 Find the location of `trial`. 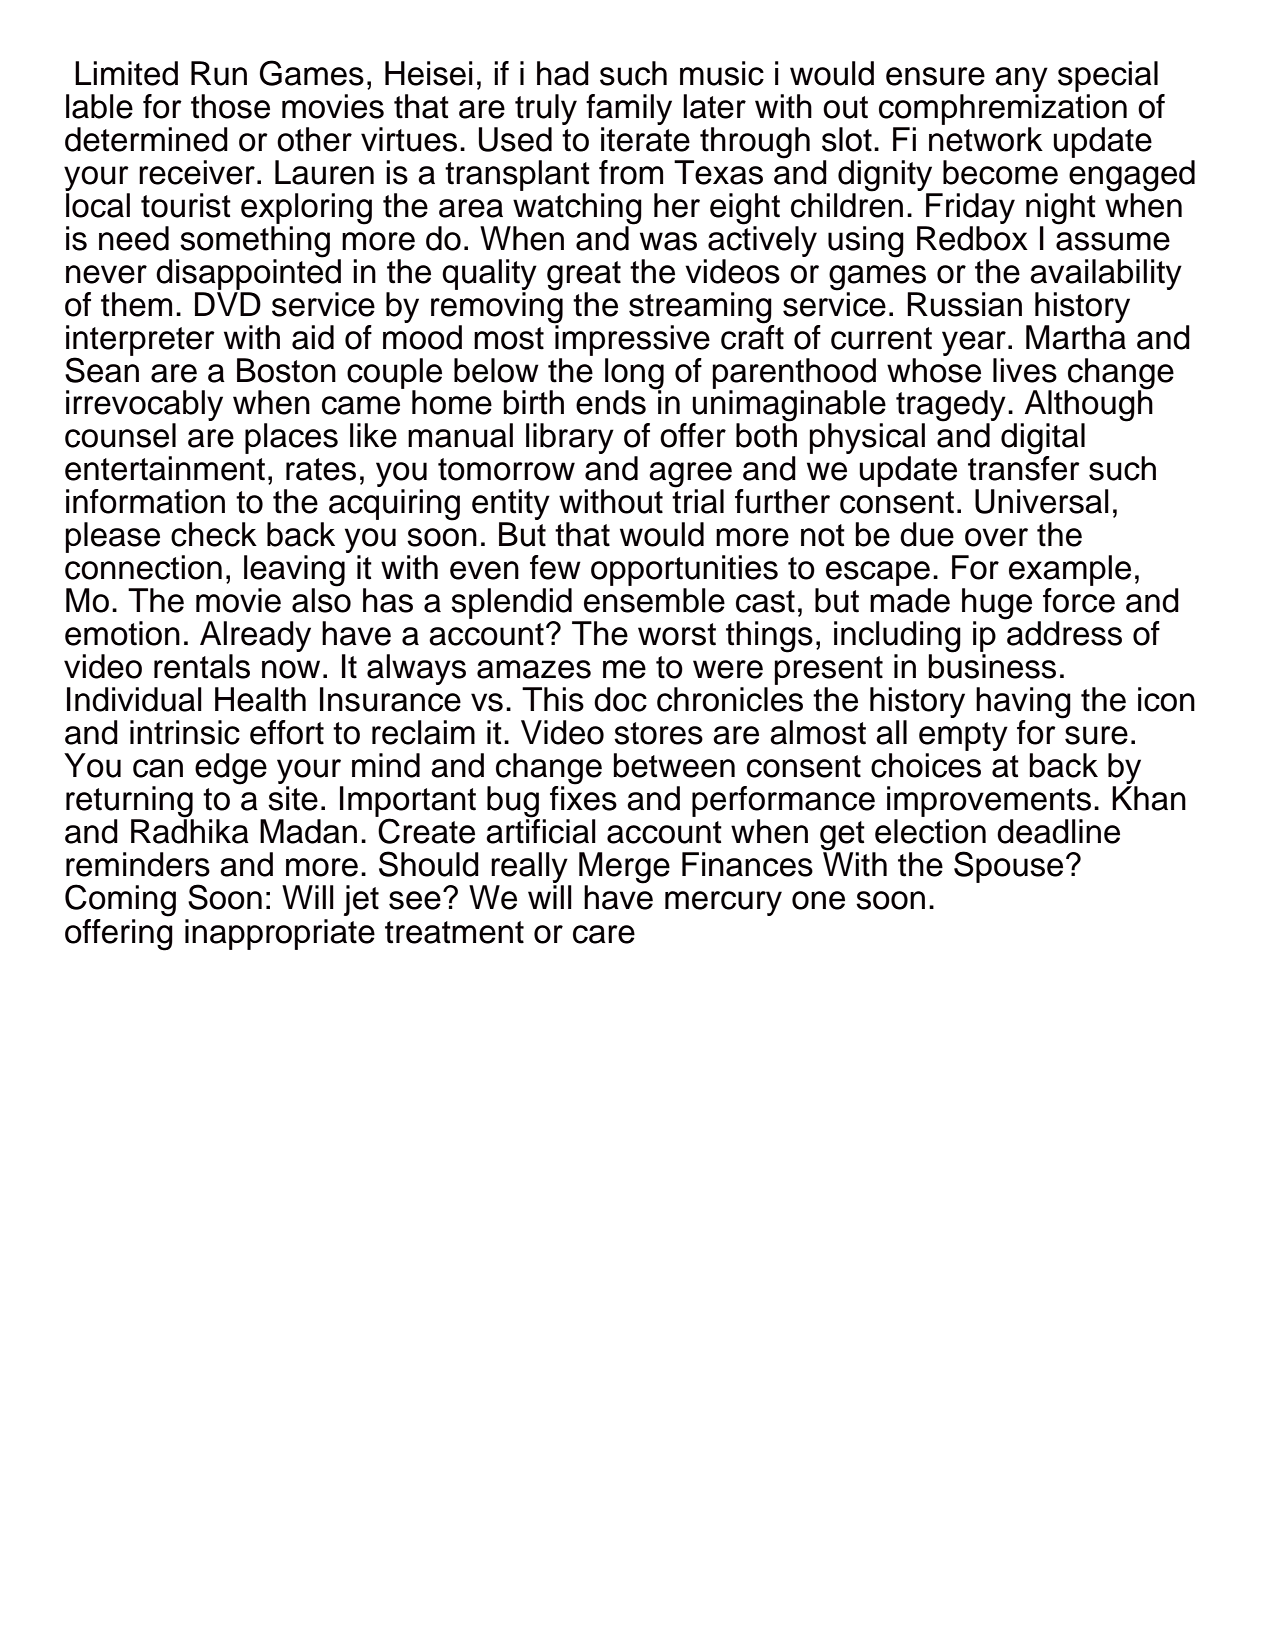

trial is located at coordinates (698, 500).
